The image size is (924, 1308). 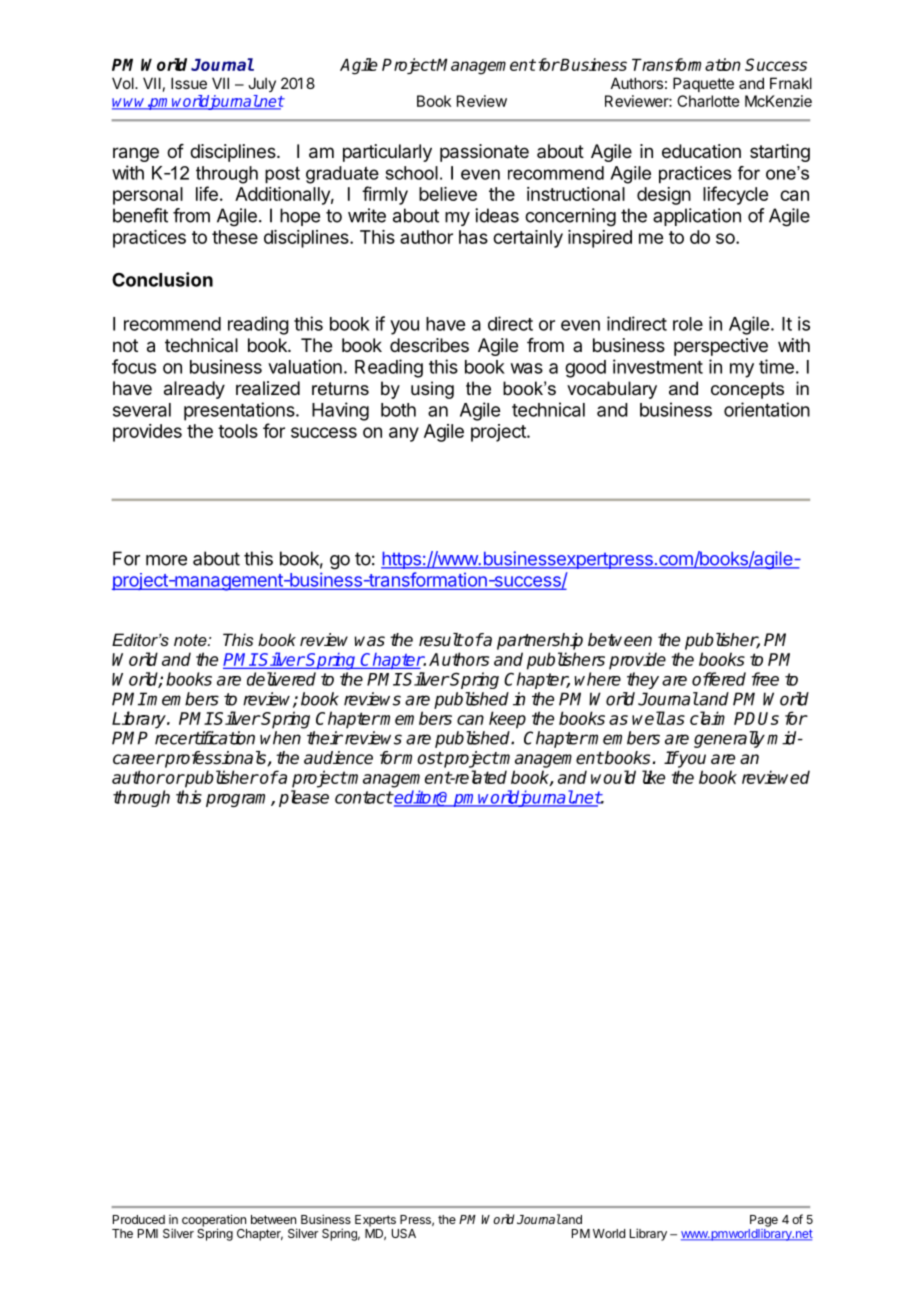 What do you see at coordinates (239, 800) in the image?
I see `program` at bounding box center [239, 800].
